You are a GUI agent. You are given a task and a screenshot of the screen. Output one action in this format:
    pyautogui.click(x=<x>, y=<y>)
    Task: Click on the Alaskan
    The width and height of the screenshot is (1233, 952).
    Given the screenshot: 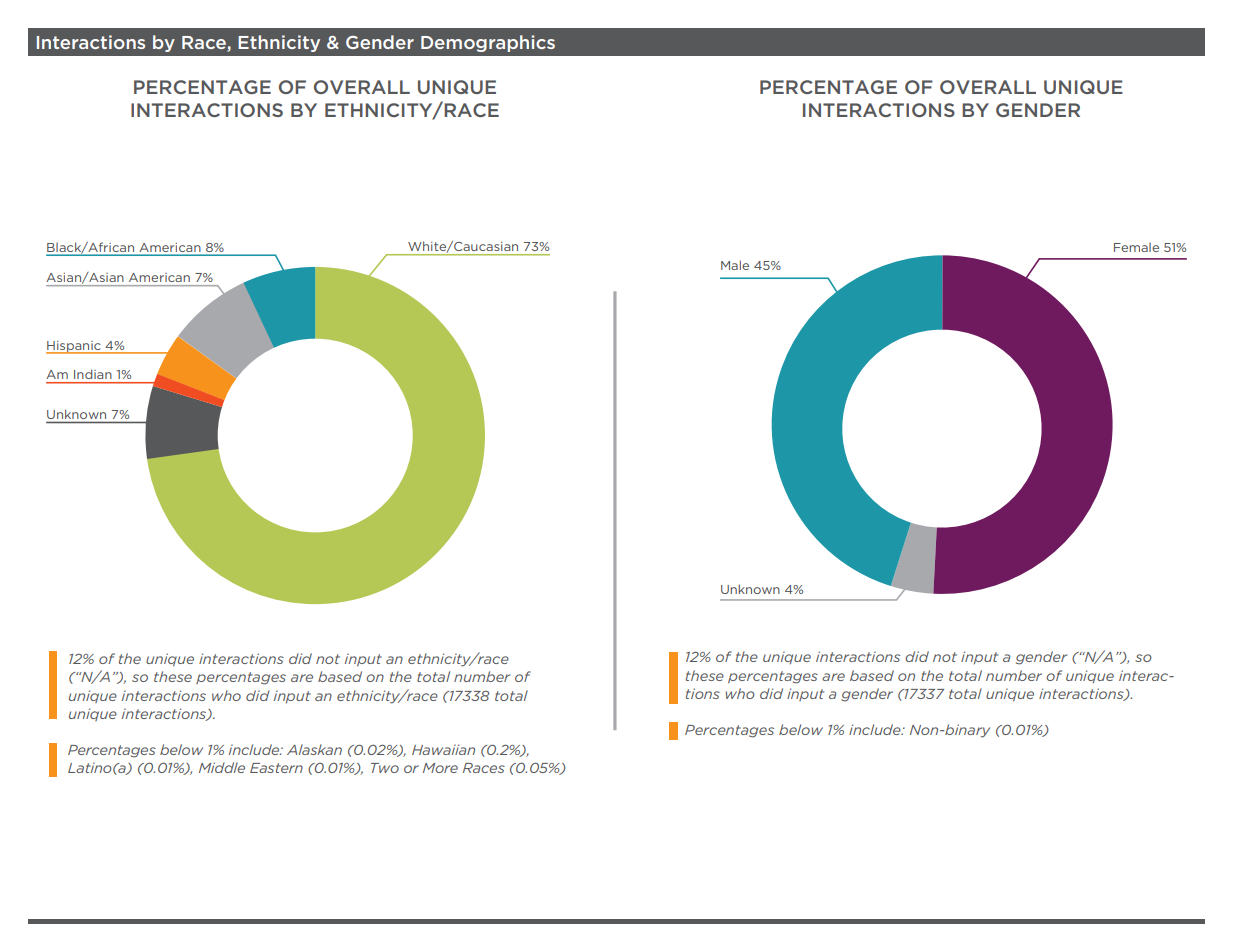 What is the action you would take?
    pyautogui.click(x=314, y=749)
